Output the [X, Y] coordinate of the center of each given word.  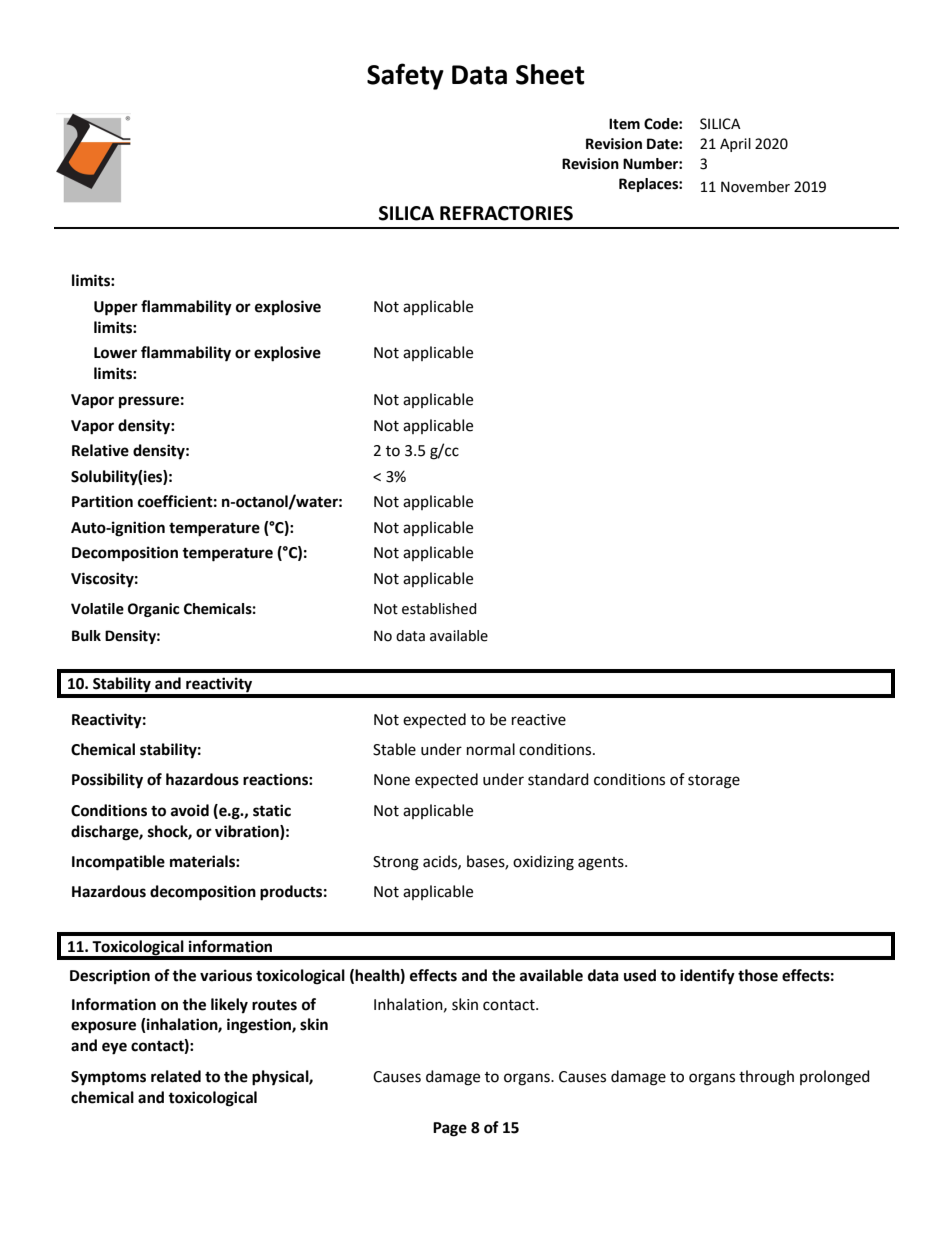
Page [450, 1129]
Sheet [550, 74]
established [439, 609]
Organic [154, 610]
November [755, 187]
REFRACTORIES [506, 213]
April [735, 145]
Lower [115, 353]
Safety [405, 76]
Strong [396, 863]
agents [602, 864]
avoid [190, 810]
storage [714, 782]
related [176, 1076]
